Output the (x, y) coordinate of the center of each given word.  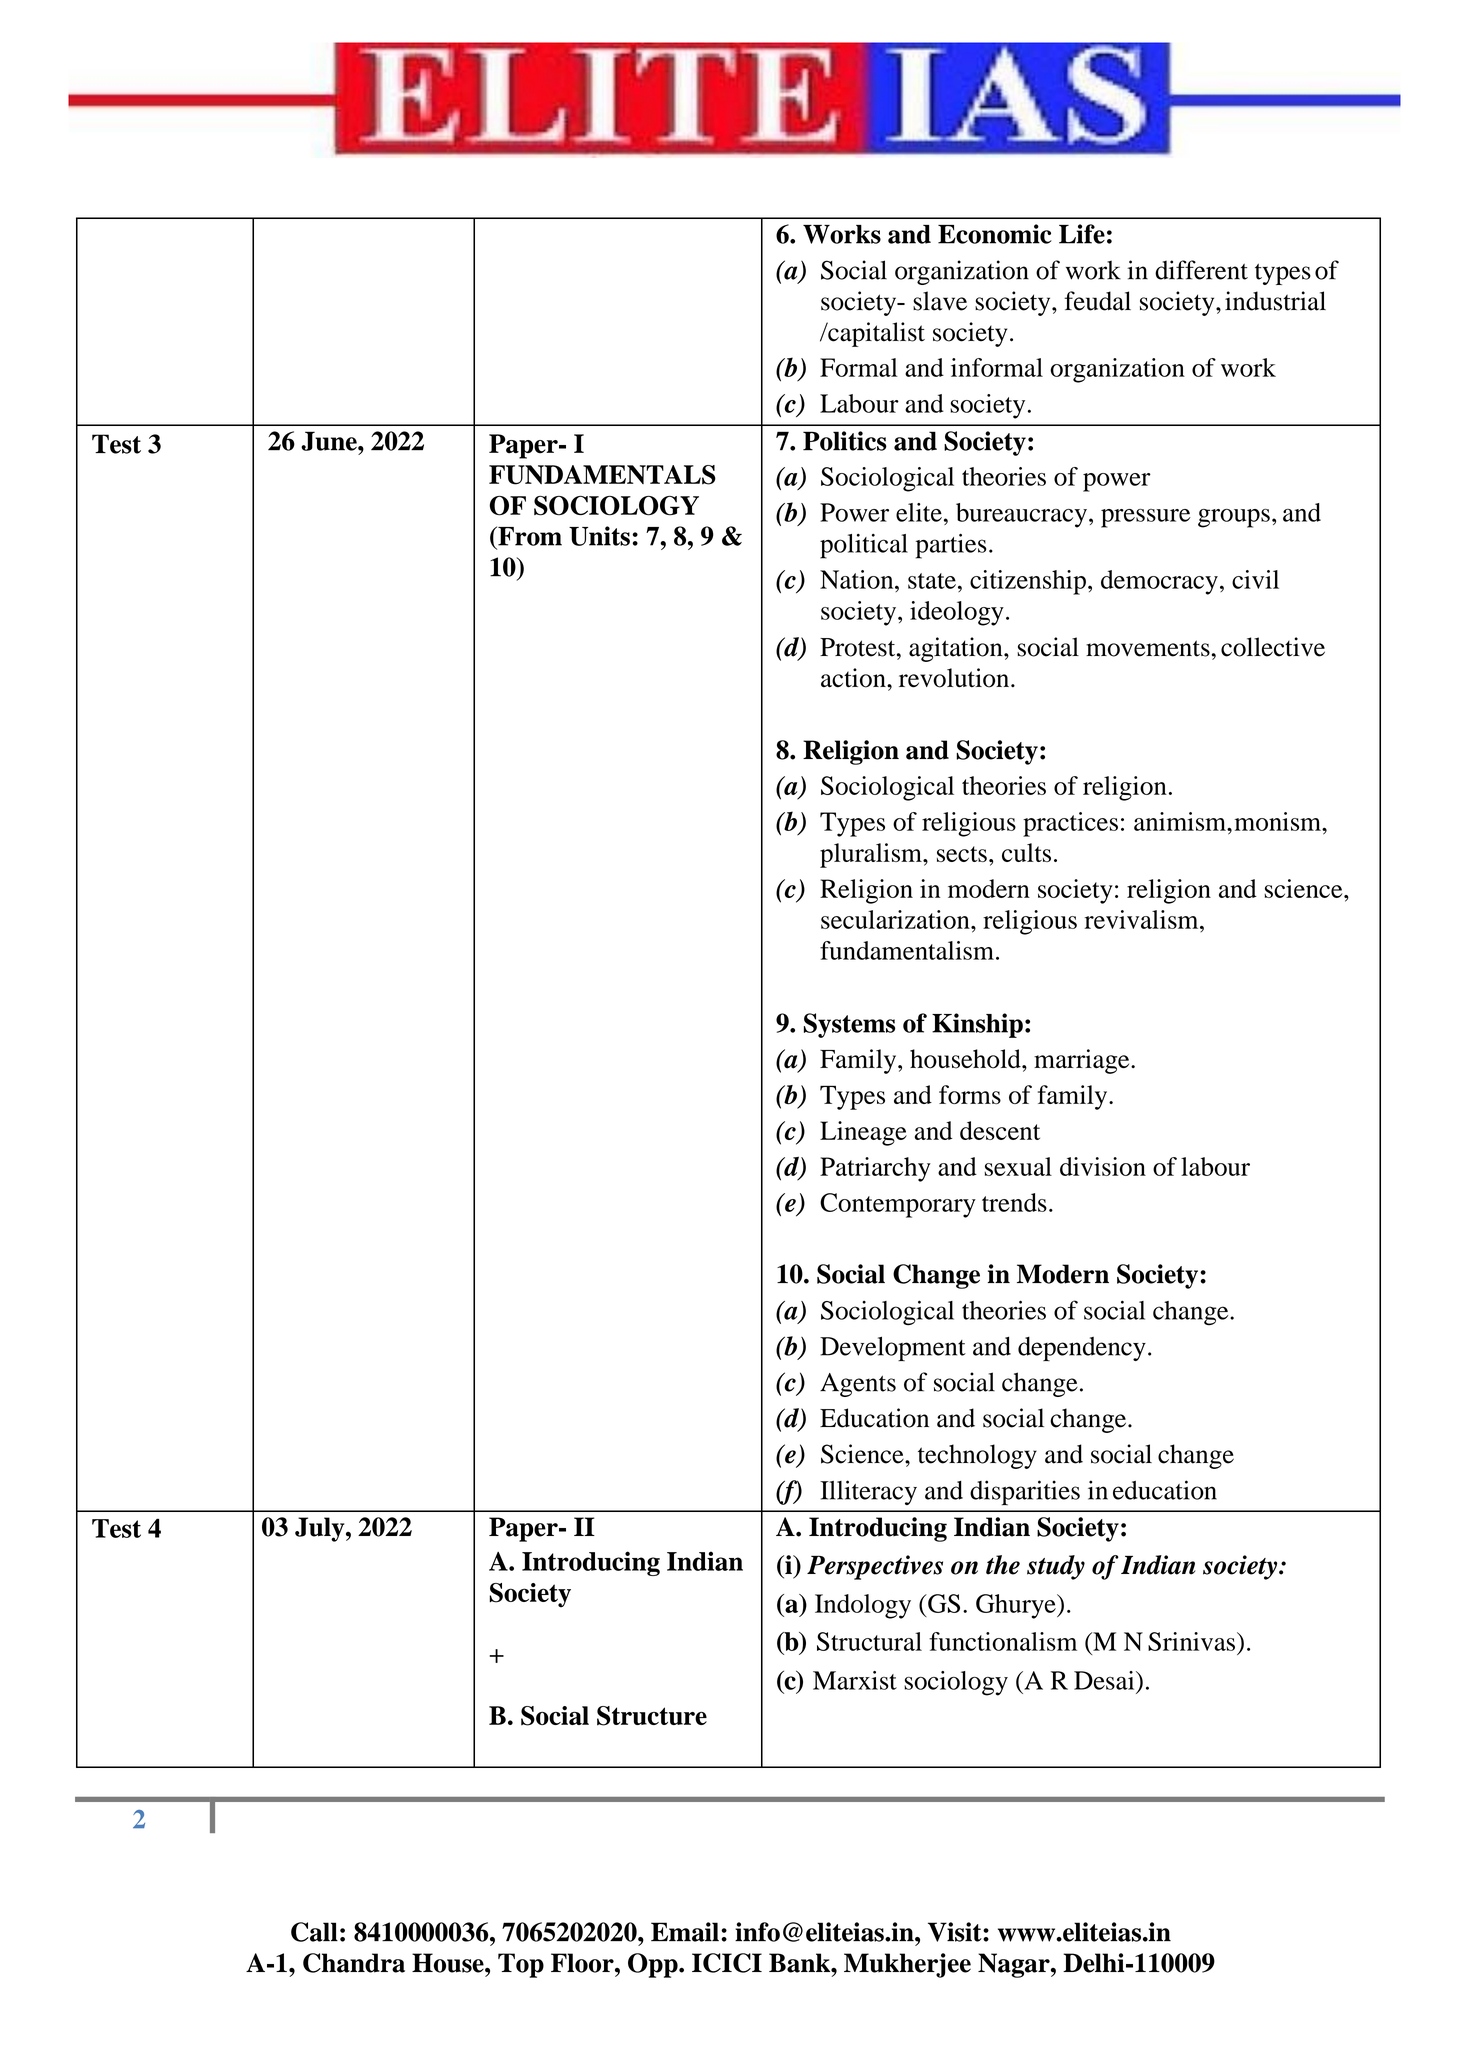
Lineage (863, 1133)
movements (1148, 648)
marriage (1083, 1061)
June (330, 441)
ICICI (727, 1963)
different (1201, 270)
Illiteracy (868, 1492)
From (529, 536)
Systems (849, 1025)
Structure (652, 1716)
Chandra (354, 1963)
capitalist (875, 334)
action (854, 678)
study (1056, 1567)
